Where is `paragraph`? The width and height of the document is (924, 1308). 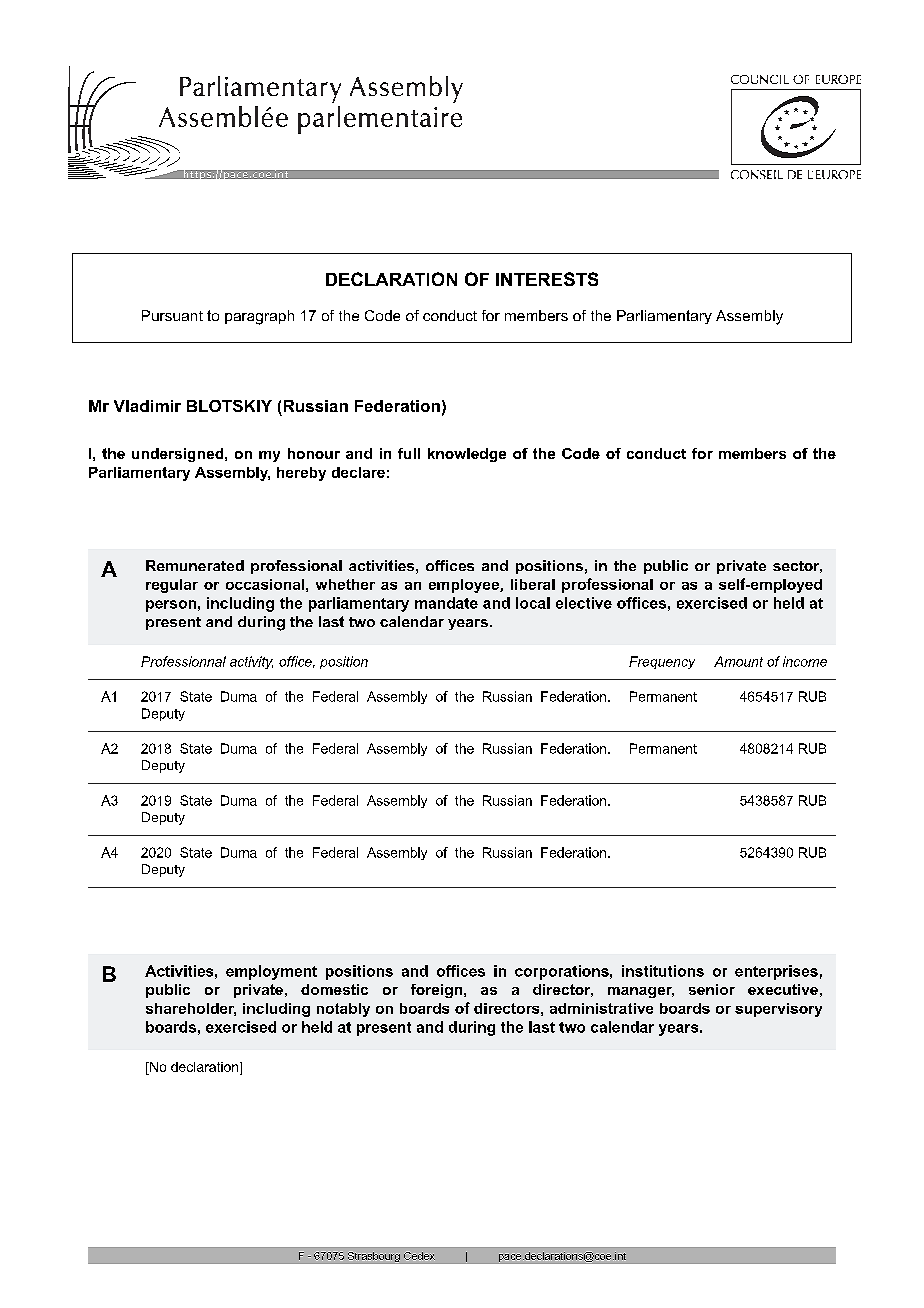
paragraph is located at coordinates (259, 317).
